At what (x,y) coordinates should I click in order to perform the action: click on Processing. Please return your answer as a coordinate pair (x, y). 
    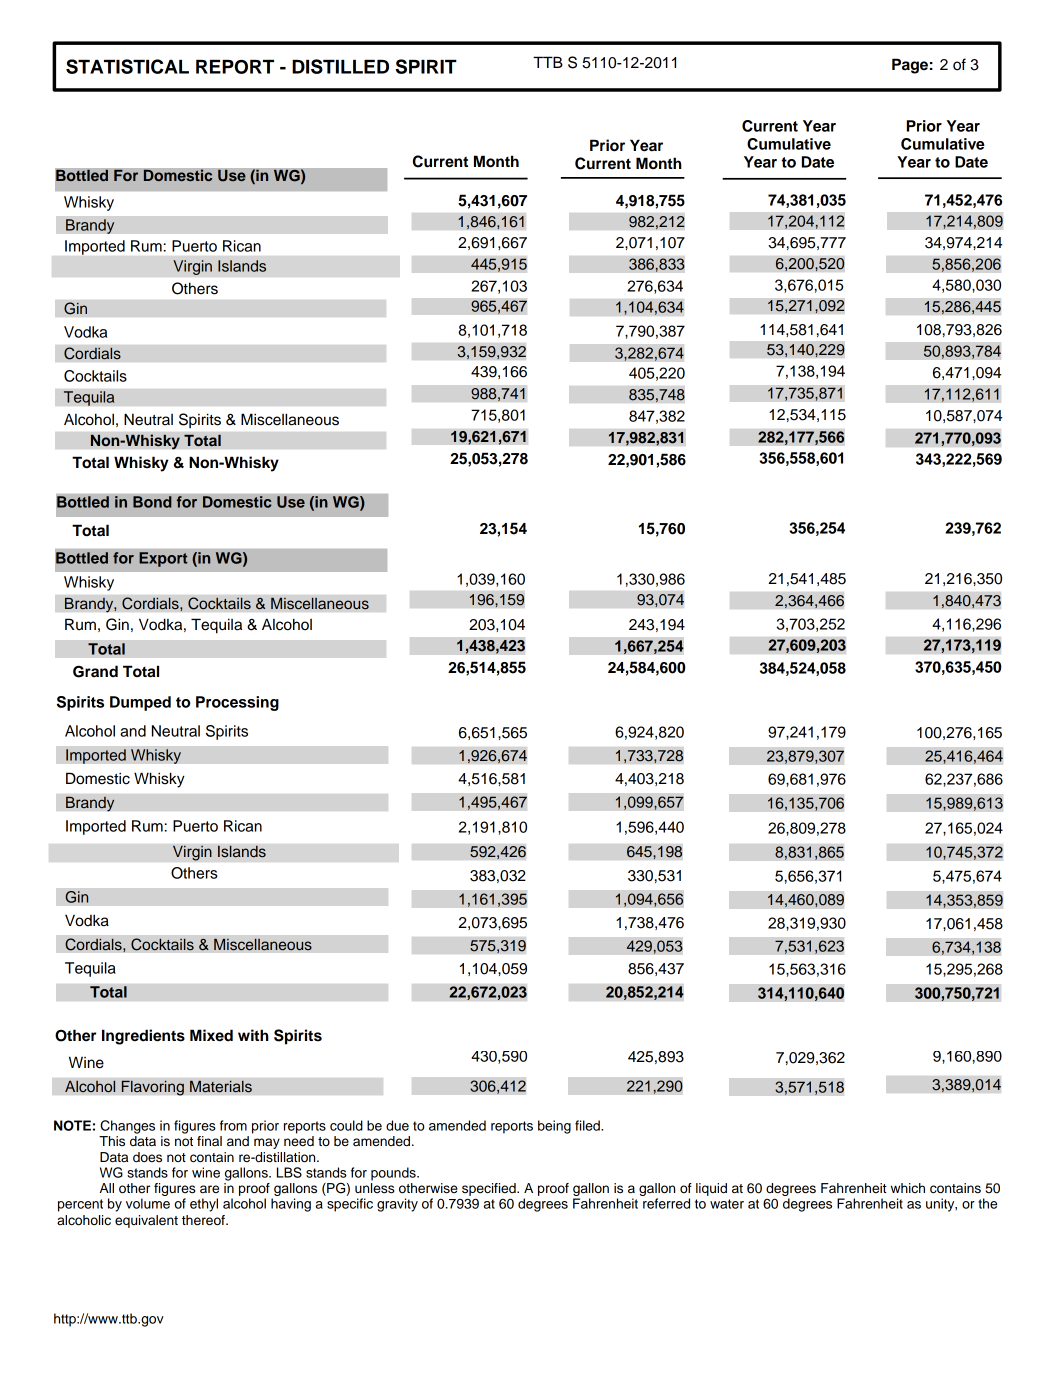
    Looking at the image, I should click on (237, 703).
